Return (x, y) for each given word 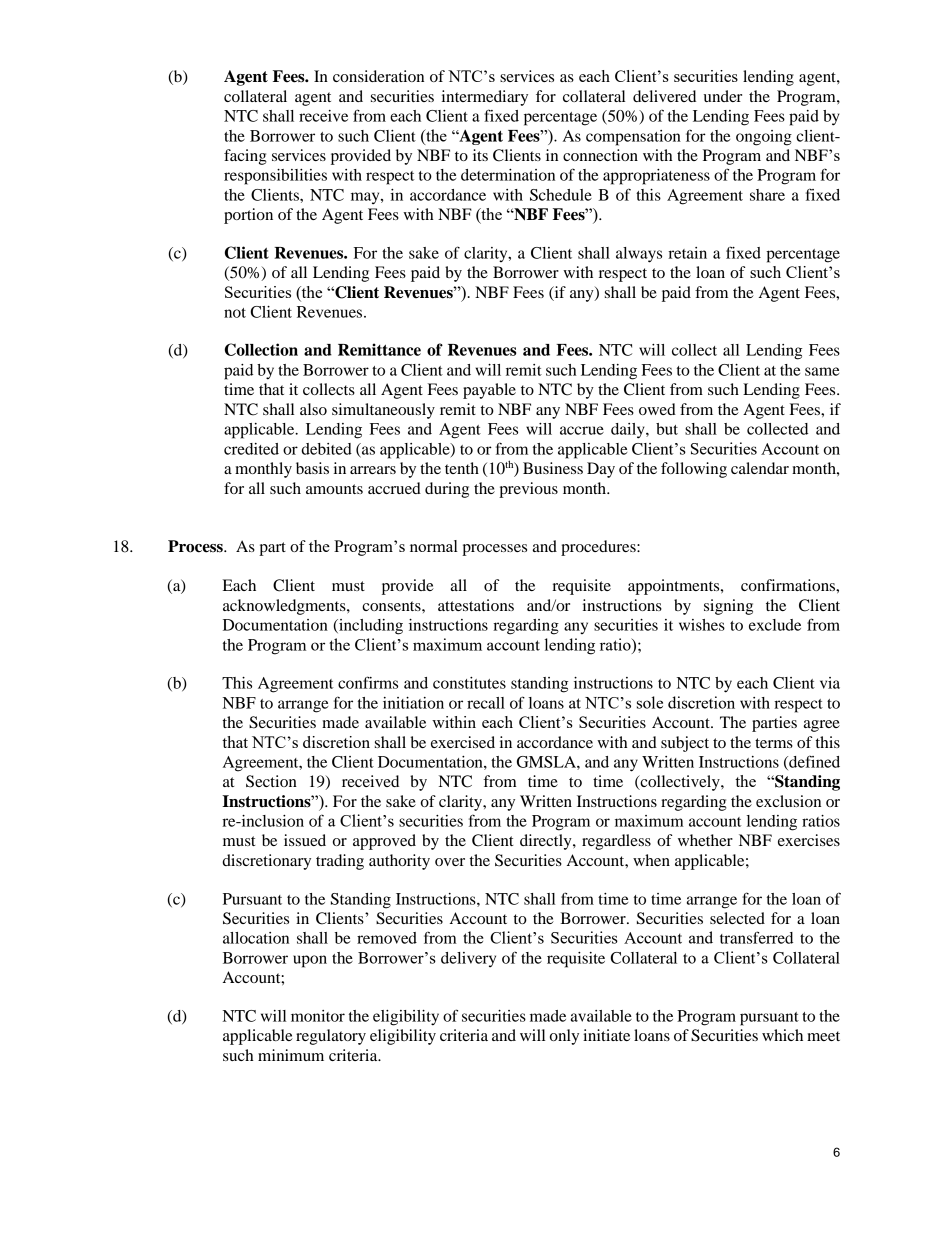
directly (547, 842)
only (564, 1037)
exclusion (788, 801)
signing (728, 607)
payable (489, 391)
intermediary (485, 98)
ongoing (764, 138)
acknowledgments (285, 607)
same (822, 371)
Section (271, 781)
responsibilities (275, 177)
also (313, 409)
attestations (476, 605)
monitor (318, 1016)
